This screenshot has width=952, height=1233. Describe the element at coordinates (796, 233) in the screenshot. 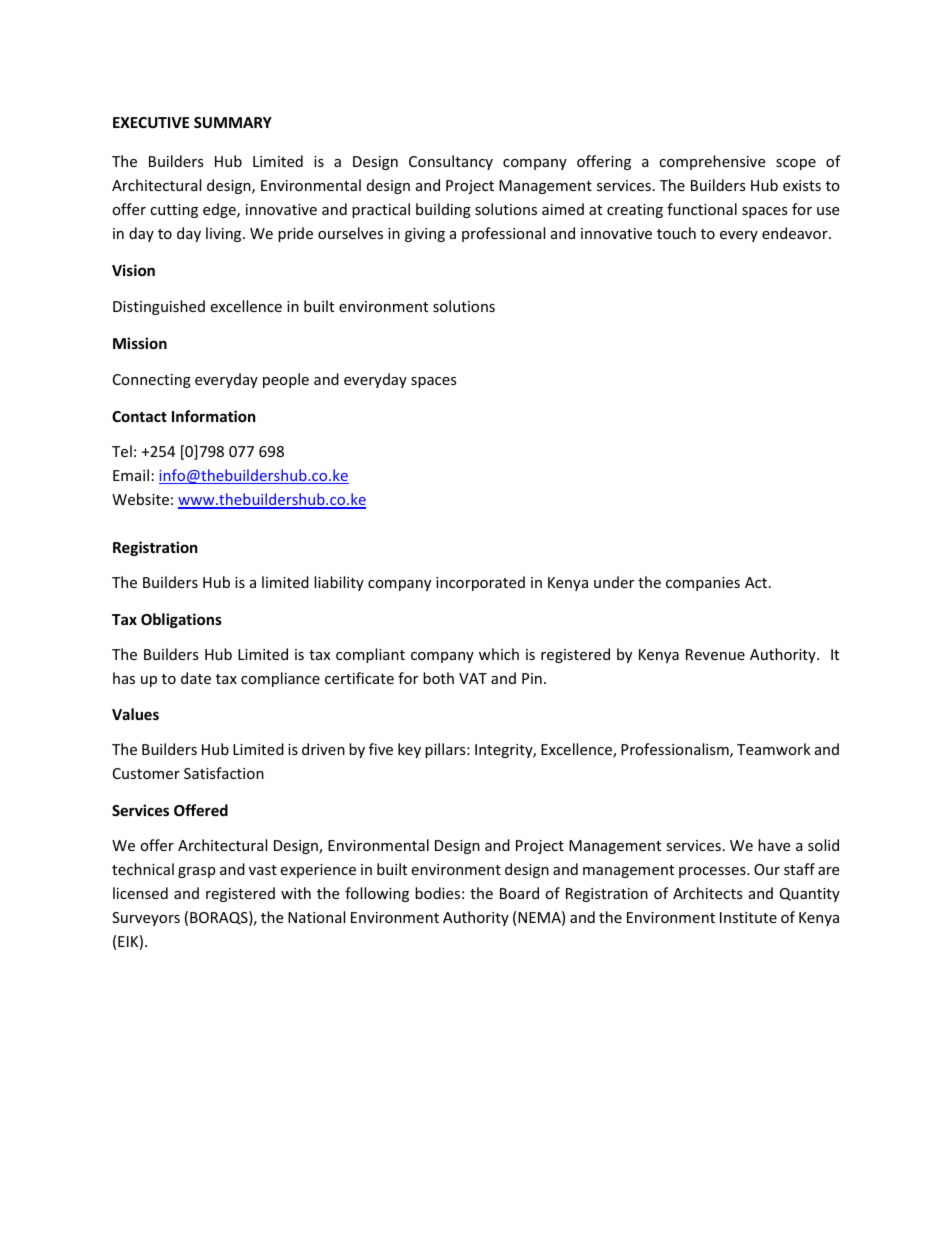

I see `endeavor` at that location.
